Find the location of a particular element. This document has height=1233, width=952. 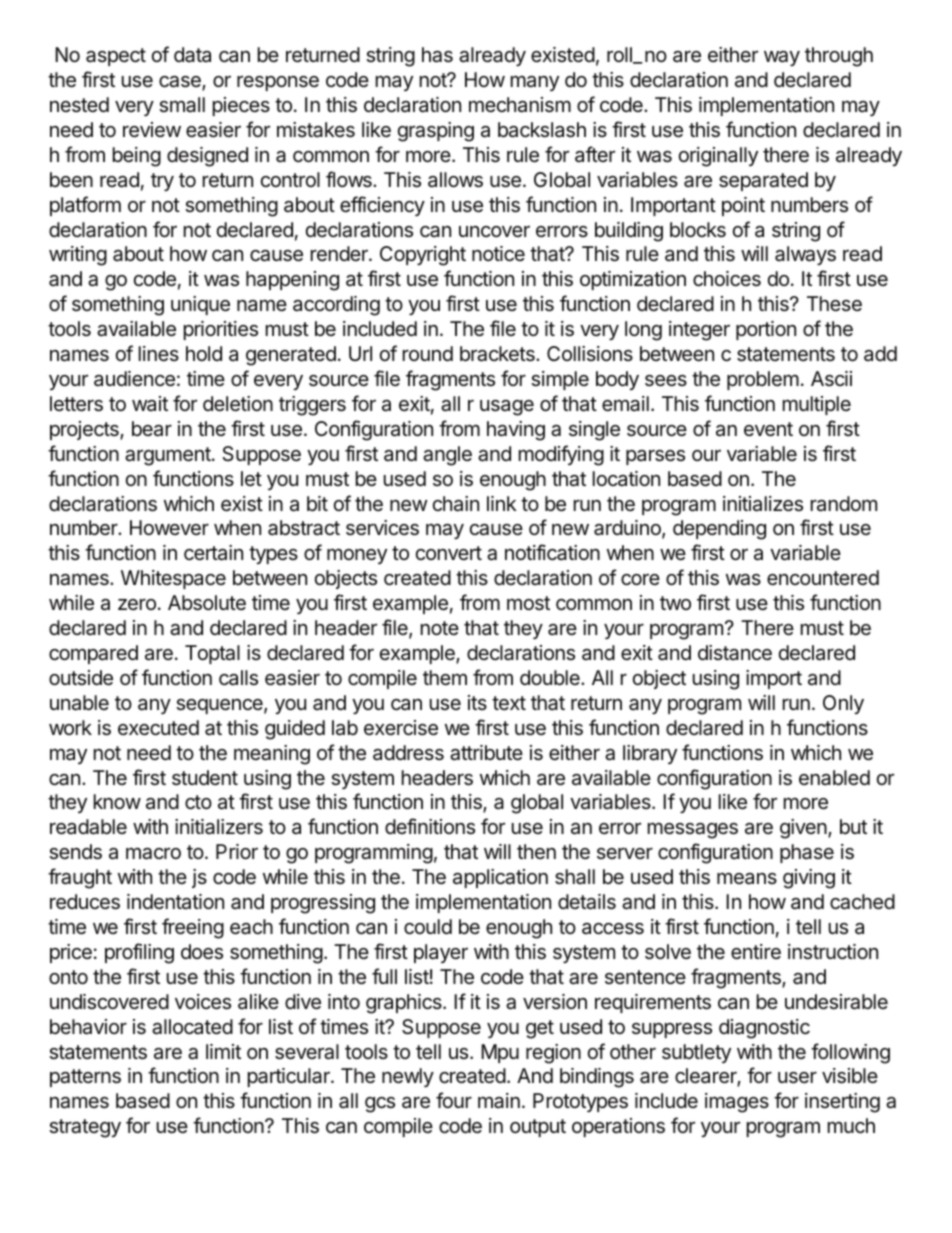

through is located at coordinates (839, 57).
